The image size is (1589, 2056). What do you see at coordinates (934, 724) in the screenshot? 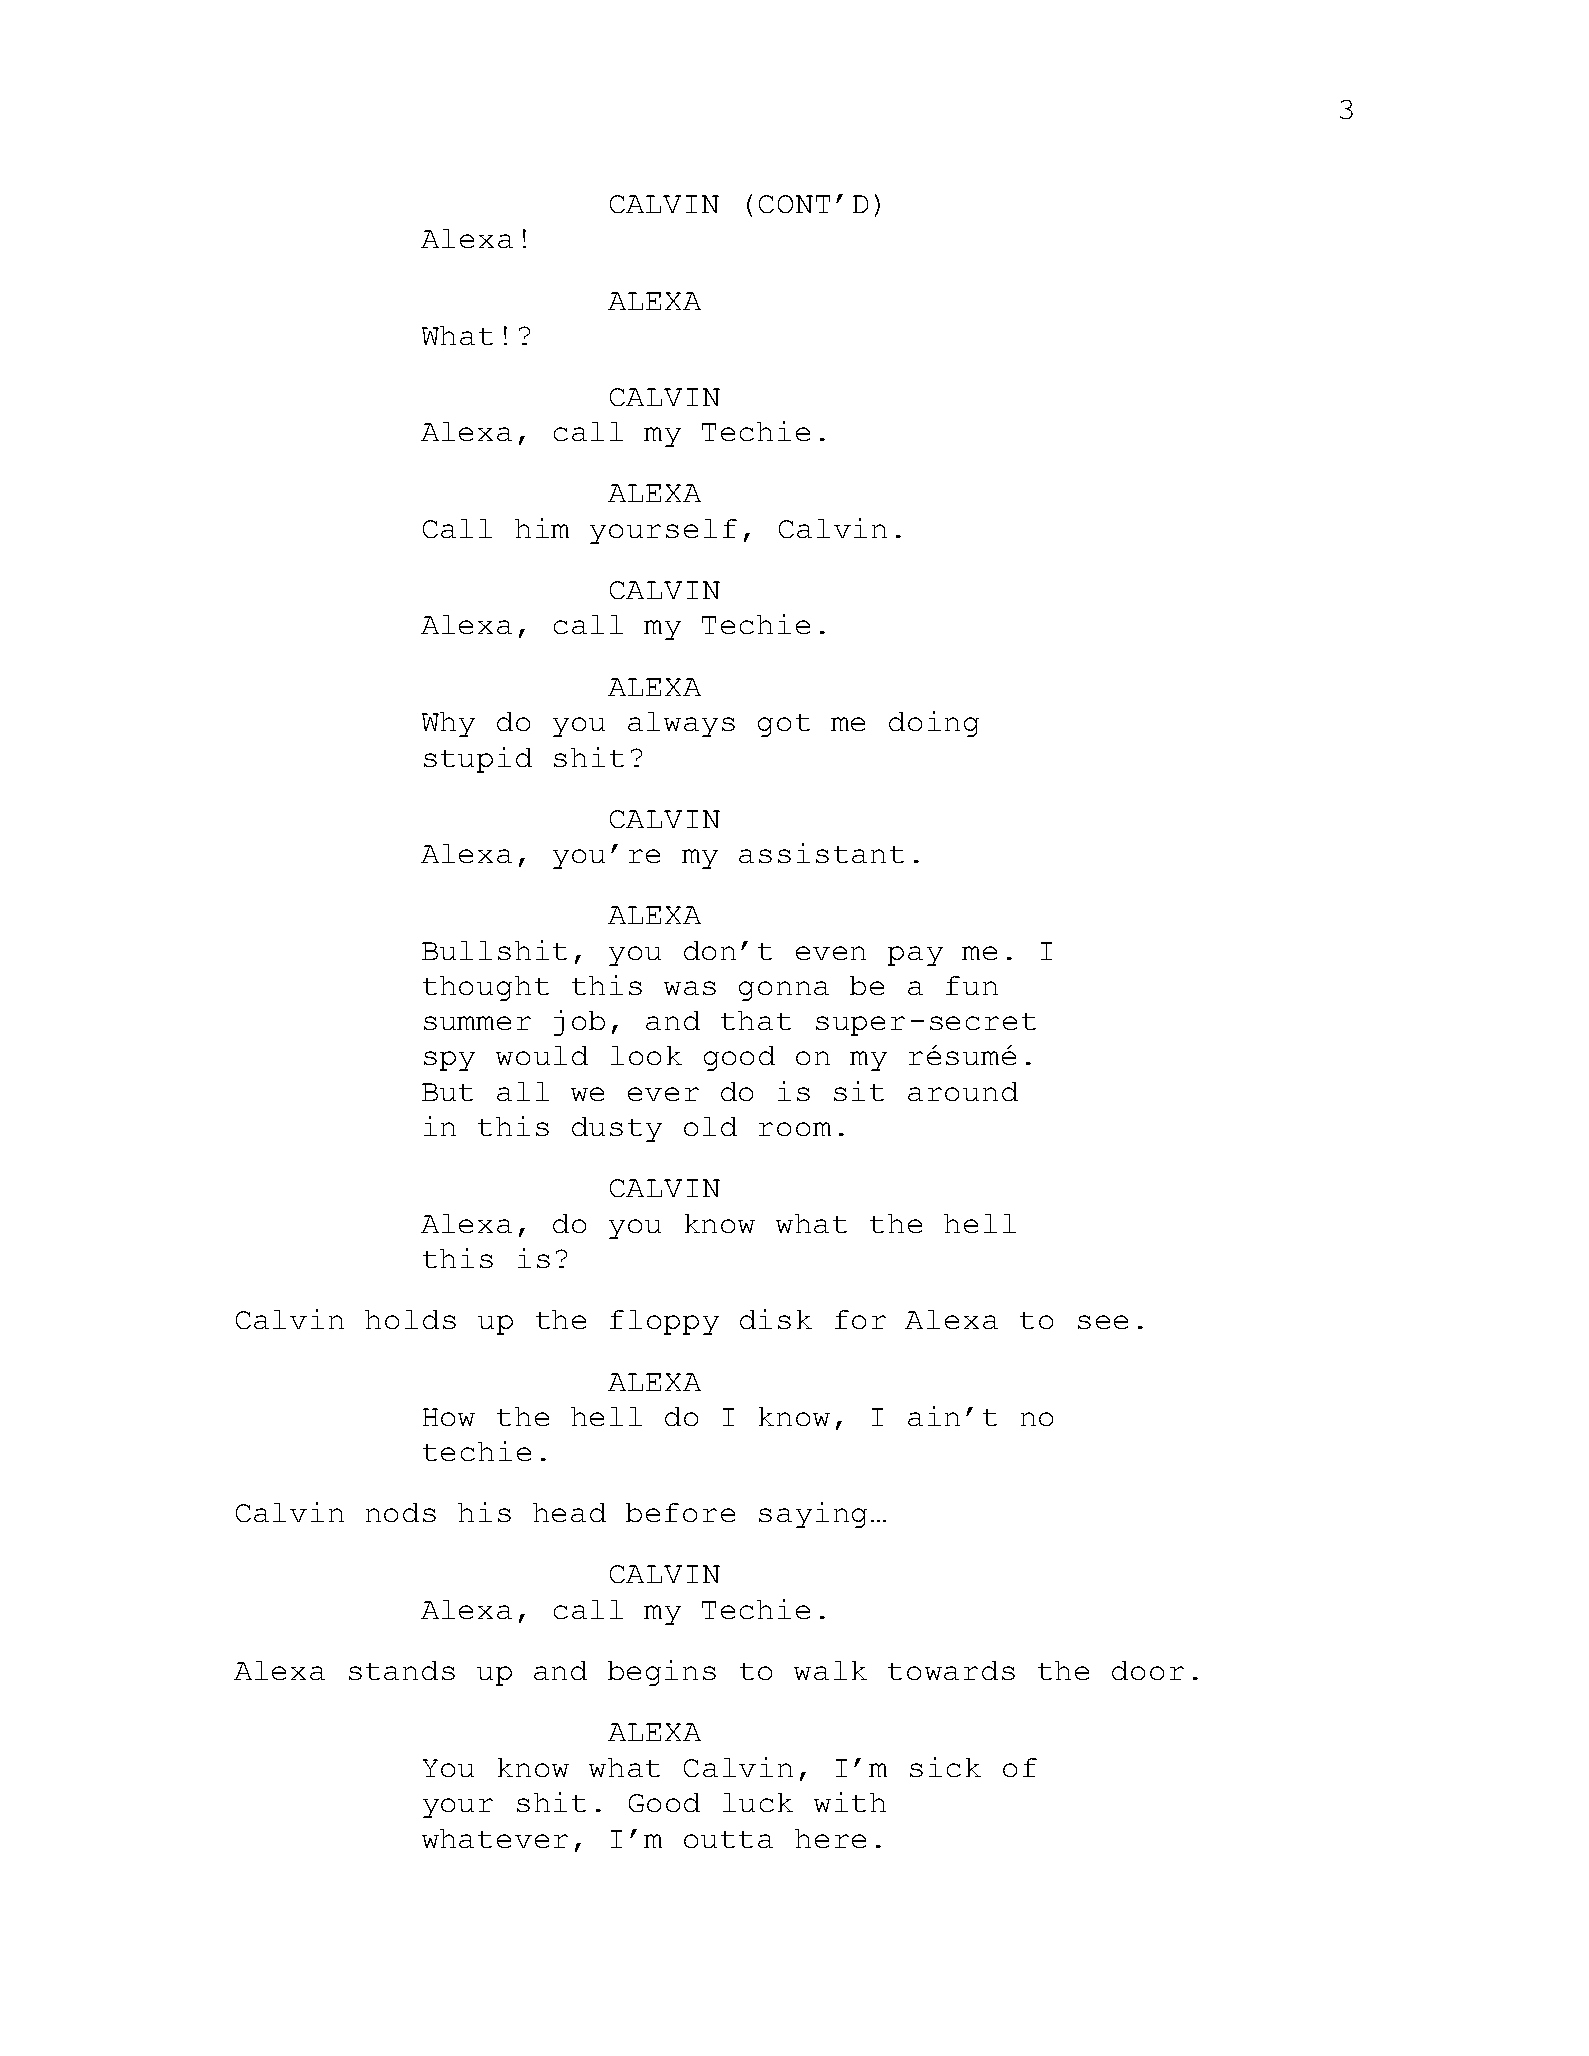
I see `doing` at bounding box center [934, 724].
